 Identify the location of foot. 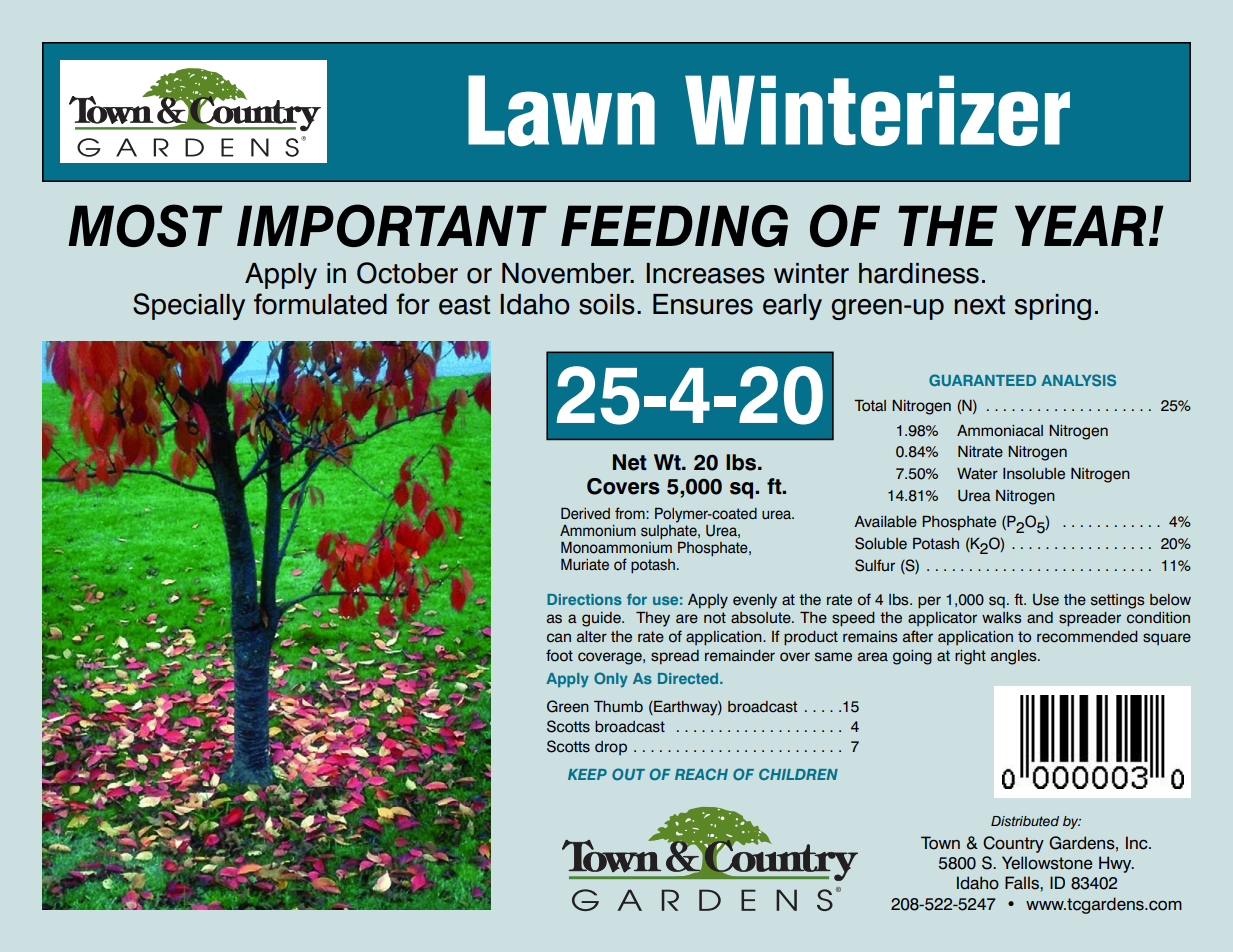
(559, 655).
